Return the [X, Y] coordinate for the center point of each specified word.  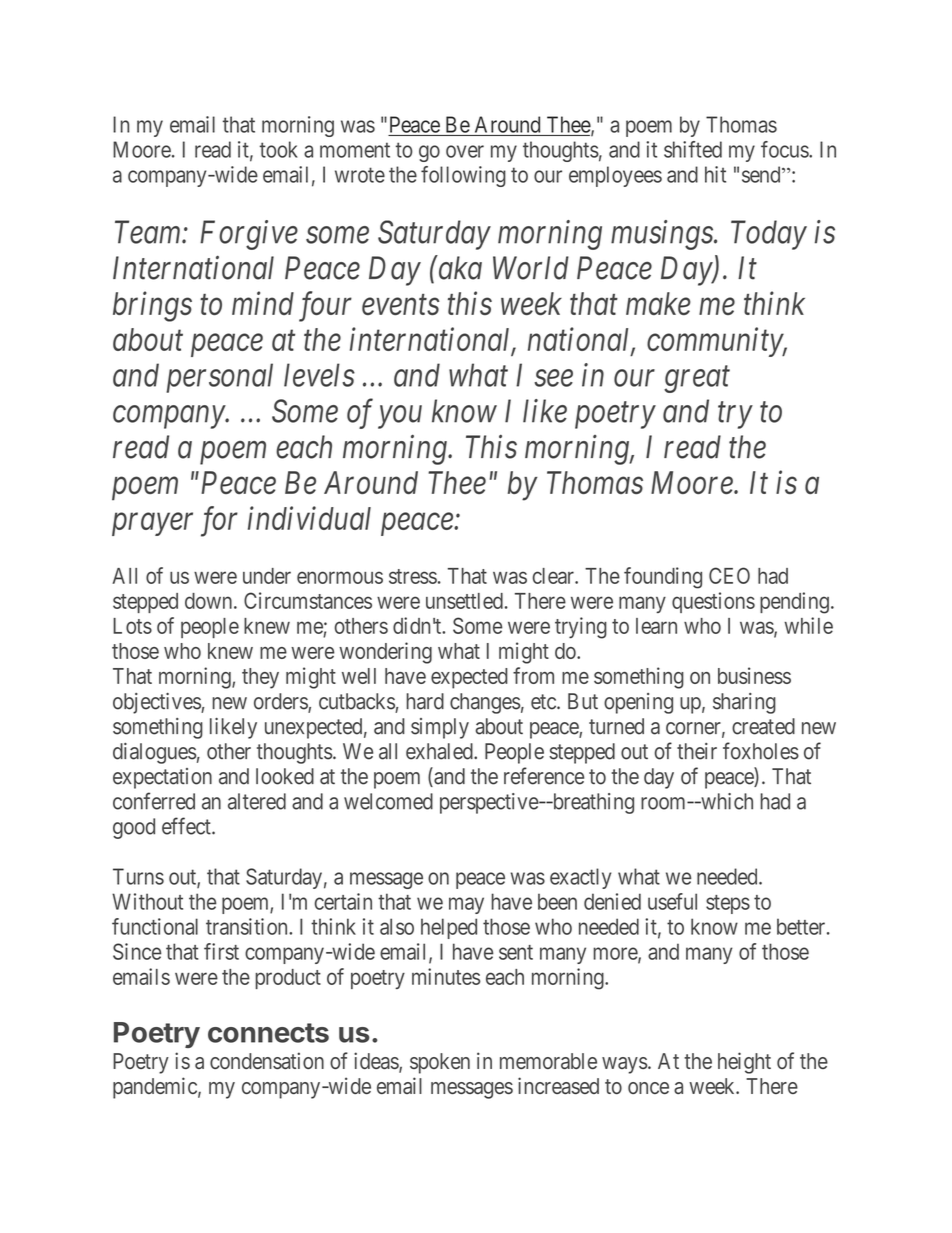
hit [715, 174]
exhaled [440, 751]
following [463, 176]
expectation [162, 778]
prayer [152, 524]
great [697, 380]
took [279, 149]
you [400, 417]
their [697, 751]
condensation [267, 1060]
